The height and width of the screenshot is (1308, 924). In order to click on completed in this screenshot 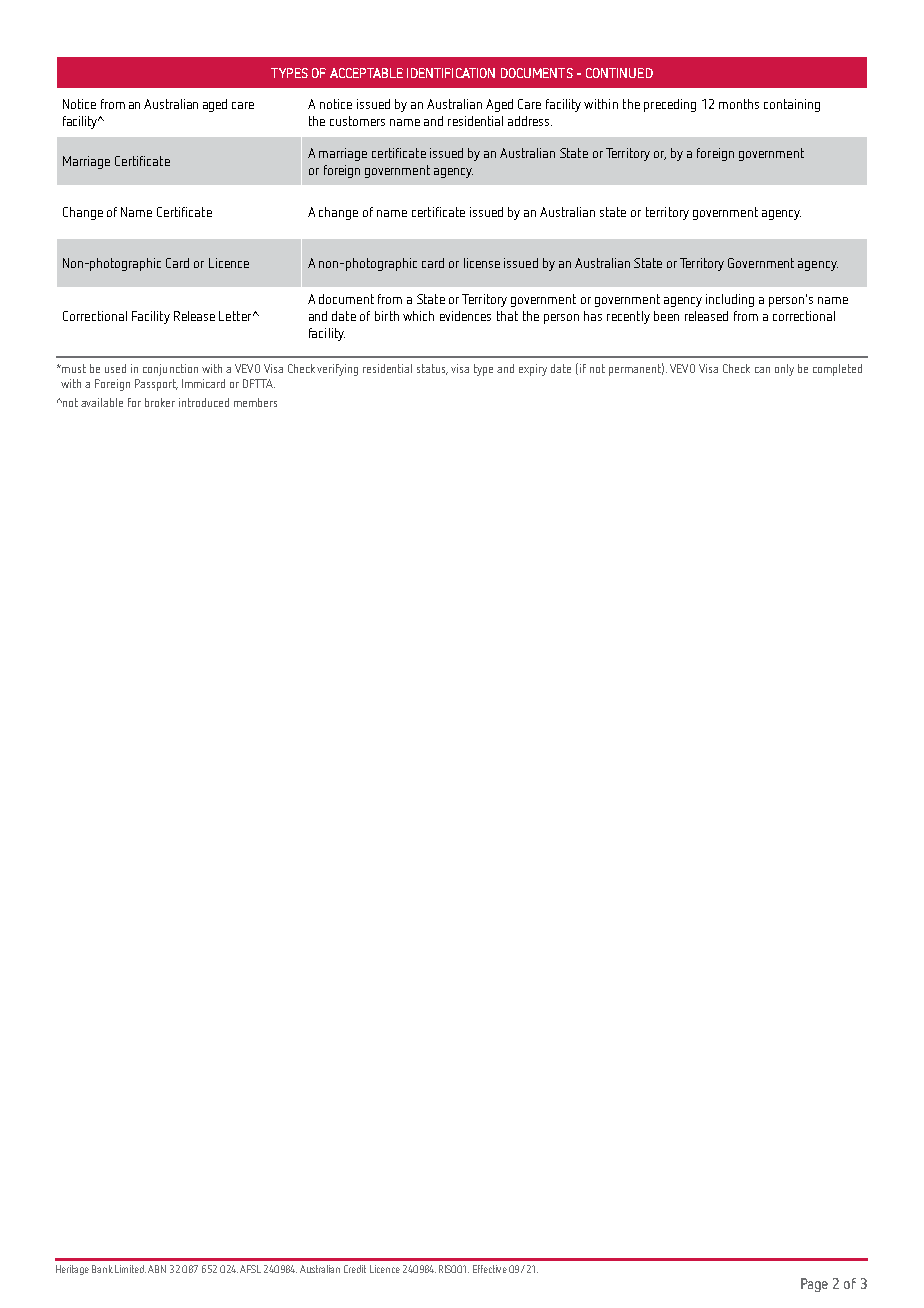, I will do `click(837, 370)`.
